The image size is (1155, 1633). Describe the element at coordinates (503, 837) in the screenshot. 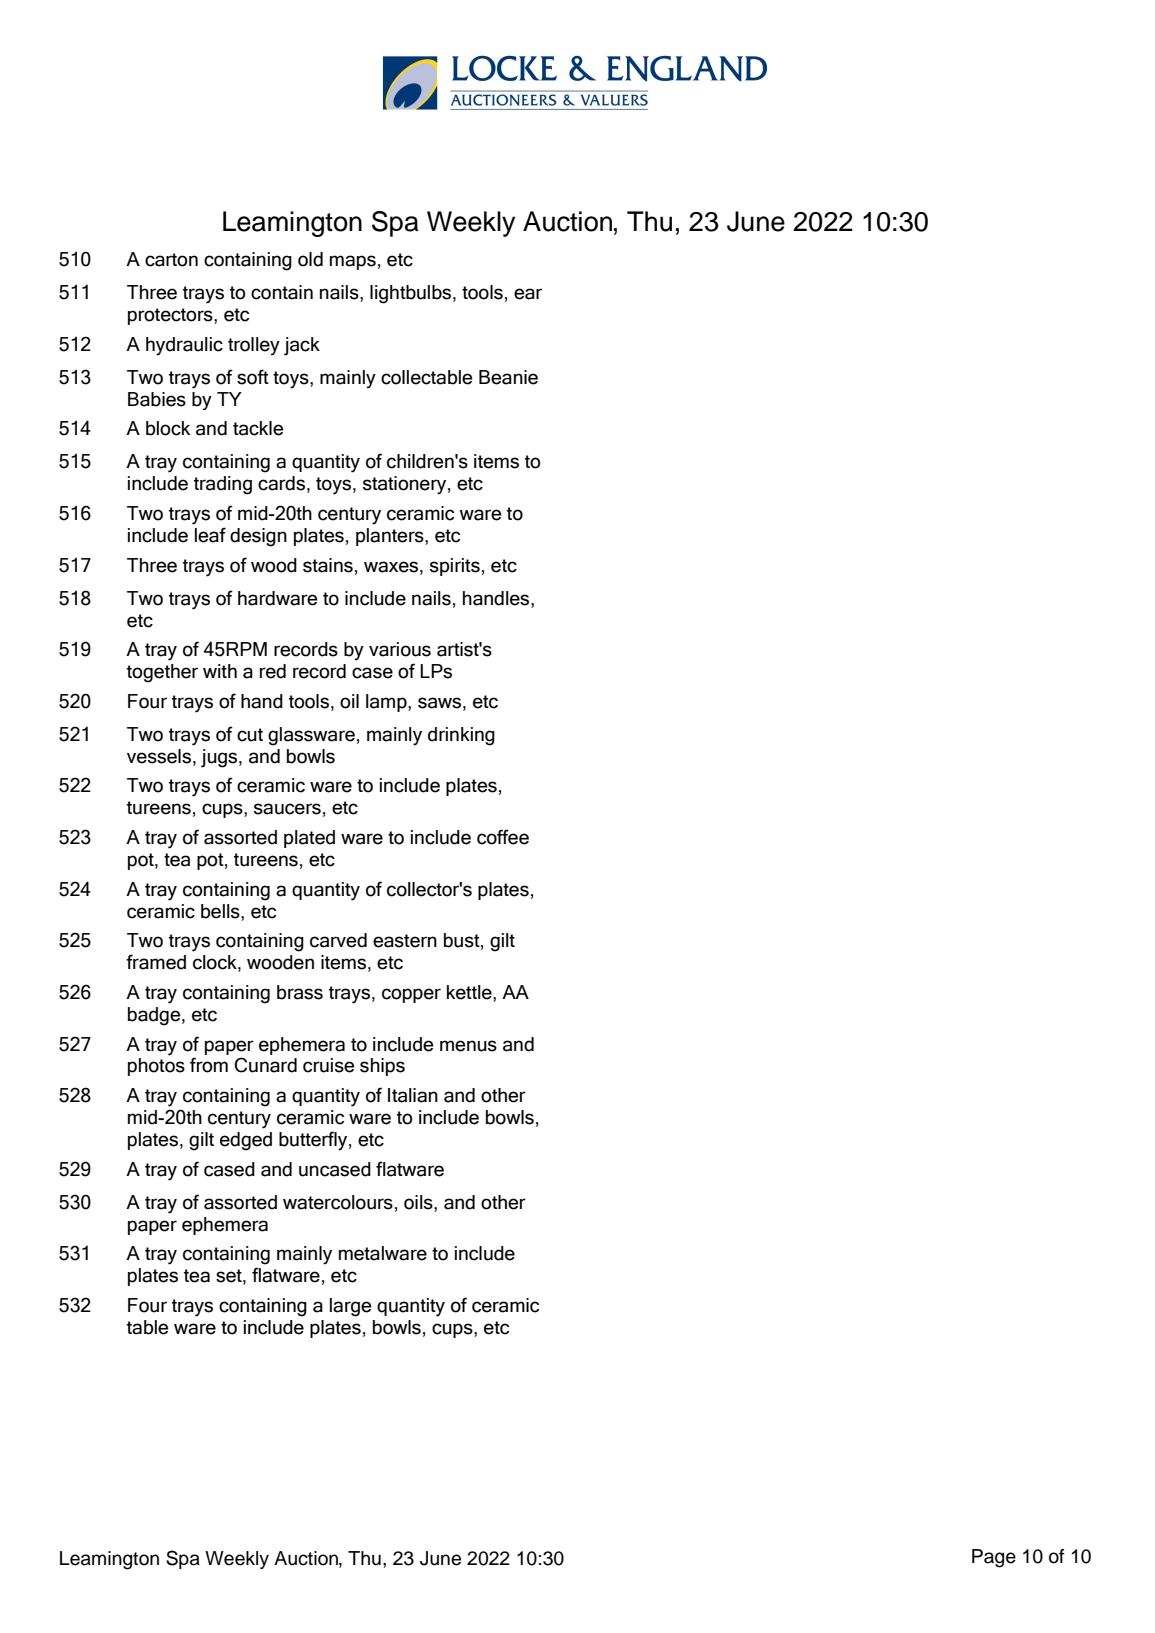

I see `coffee` at that location.
